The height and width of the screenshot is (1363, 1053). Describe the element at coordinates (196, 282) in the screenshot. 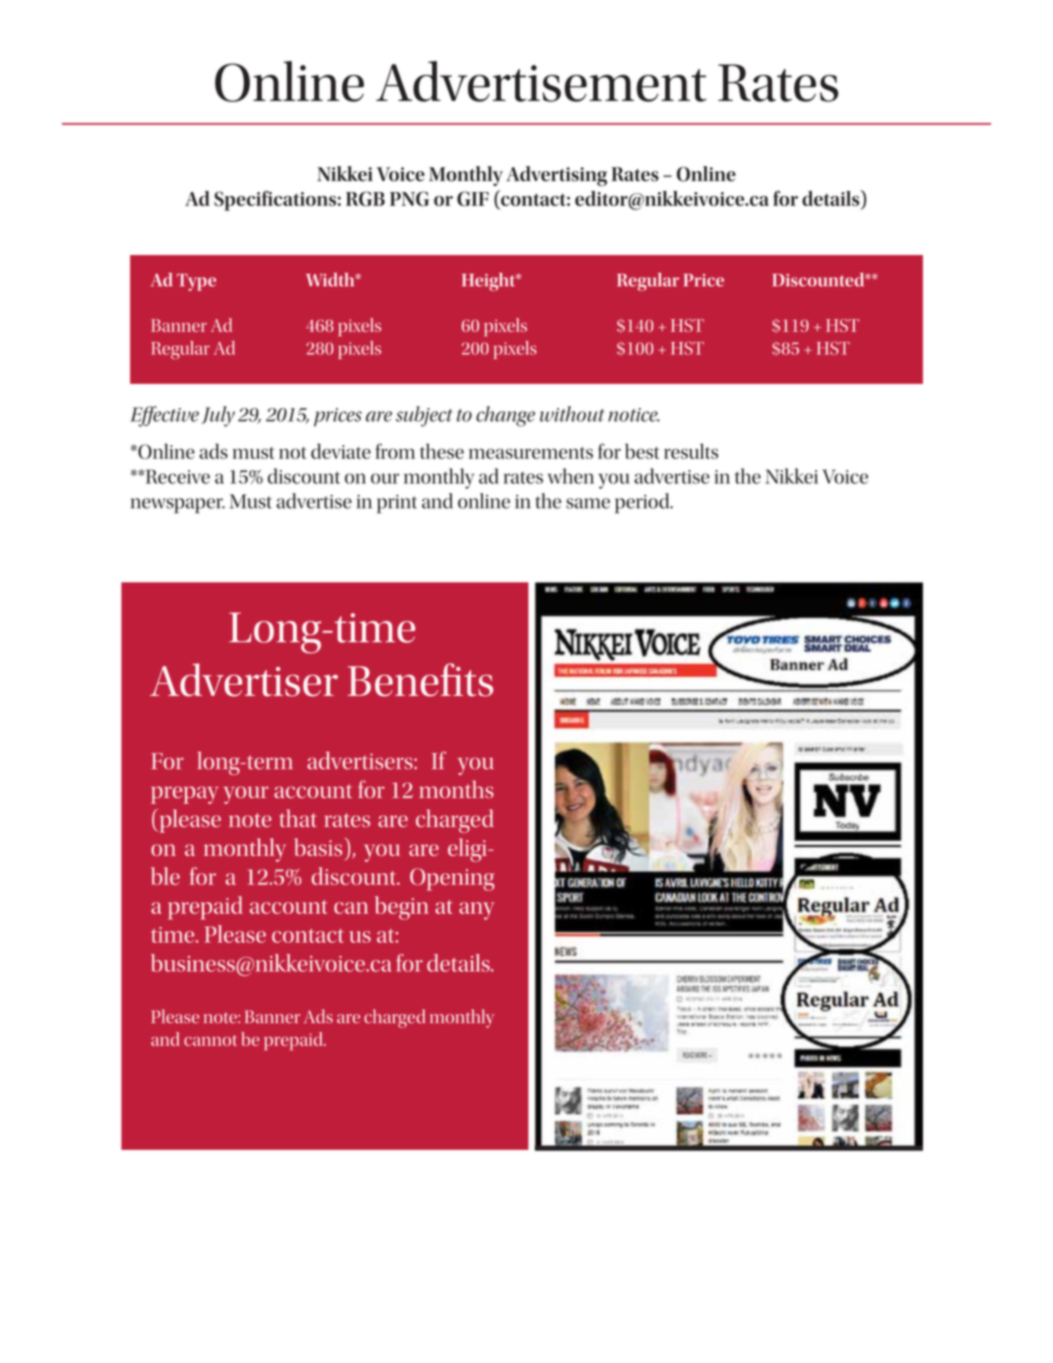

I see `Type` at that location.
